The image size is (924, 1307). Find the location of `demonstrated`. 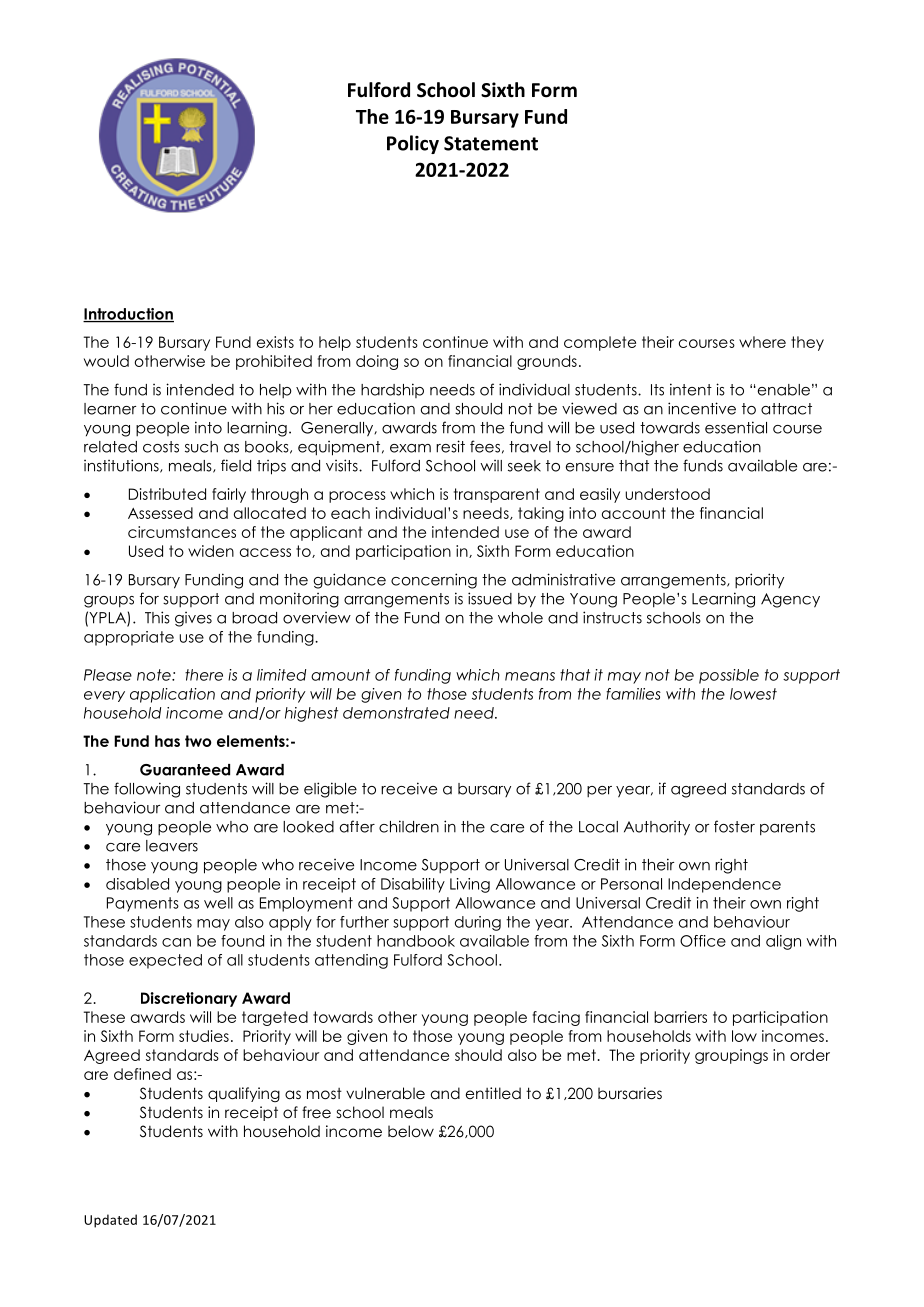

demonstrated is located at coordinates (396, 713).
